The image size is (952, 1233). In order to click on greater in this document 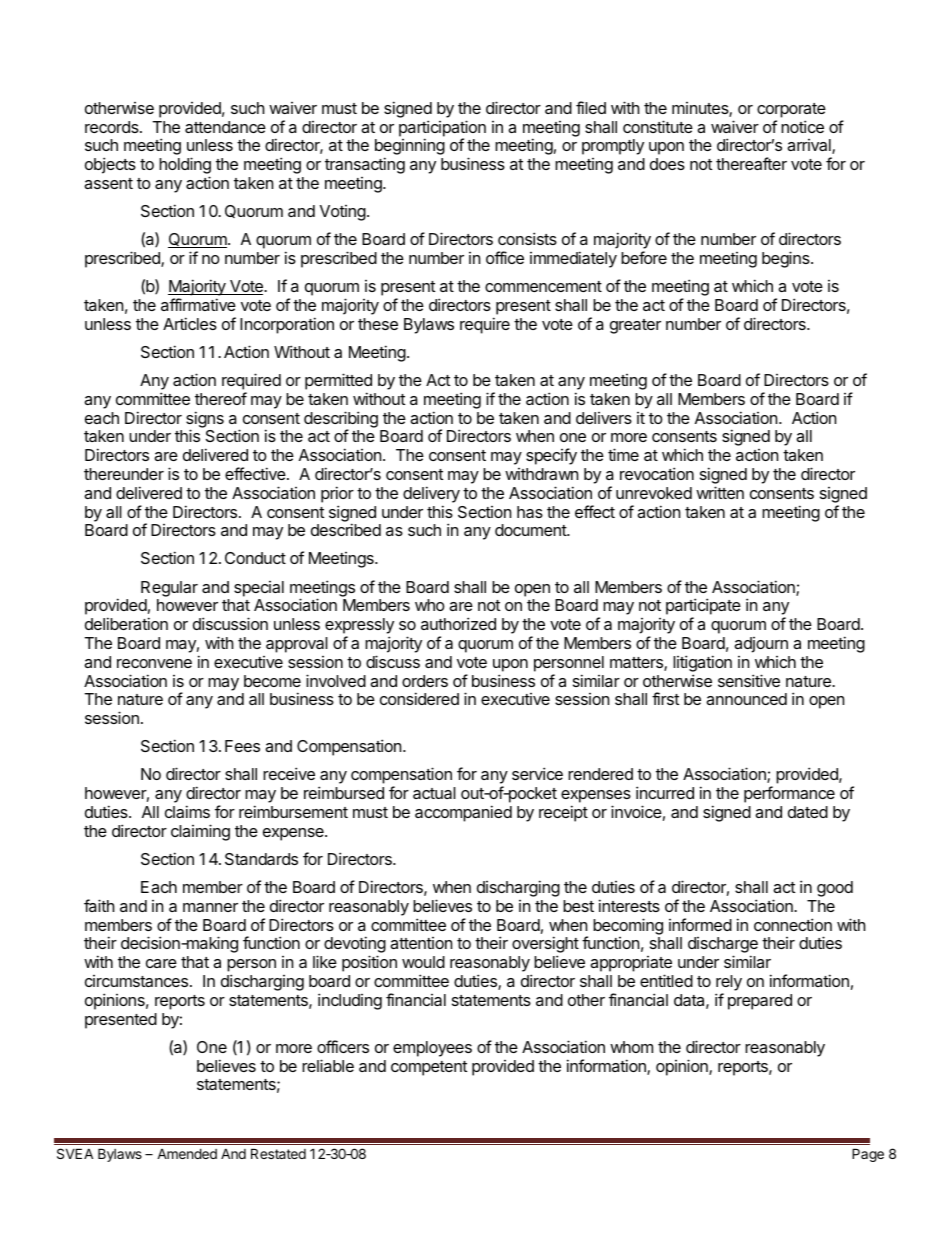, I will do `click(635, 326)`.
